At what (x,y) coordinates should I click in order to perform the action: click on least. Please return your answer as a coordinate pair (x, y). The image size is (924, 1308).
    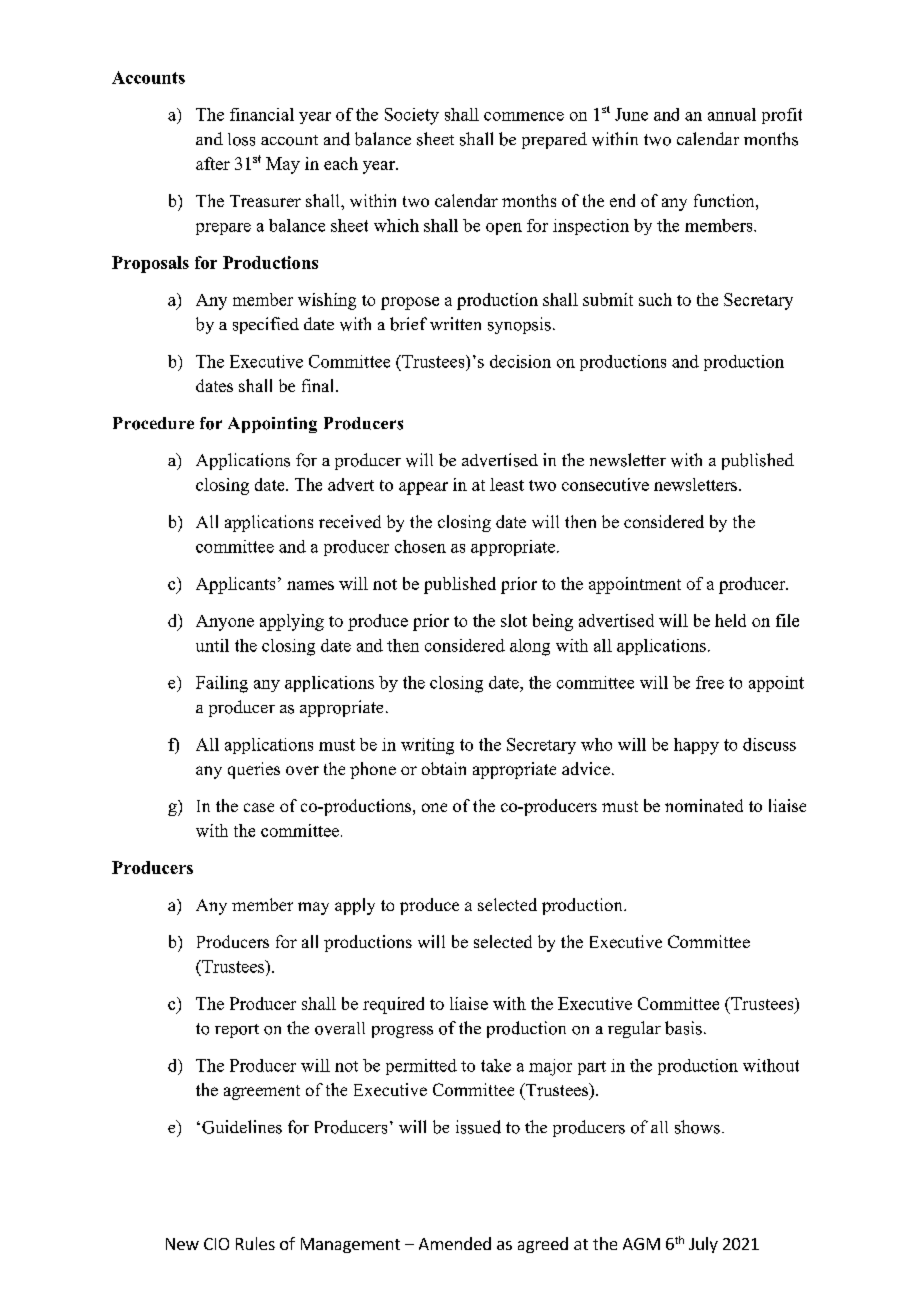
    Looking at the image, I should click on (507, 484).
